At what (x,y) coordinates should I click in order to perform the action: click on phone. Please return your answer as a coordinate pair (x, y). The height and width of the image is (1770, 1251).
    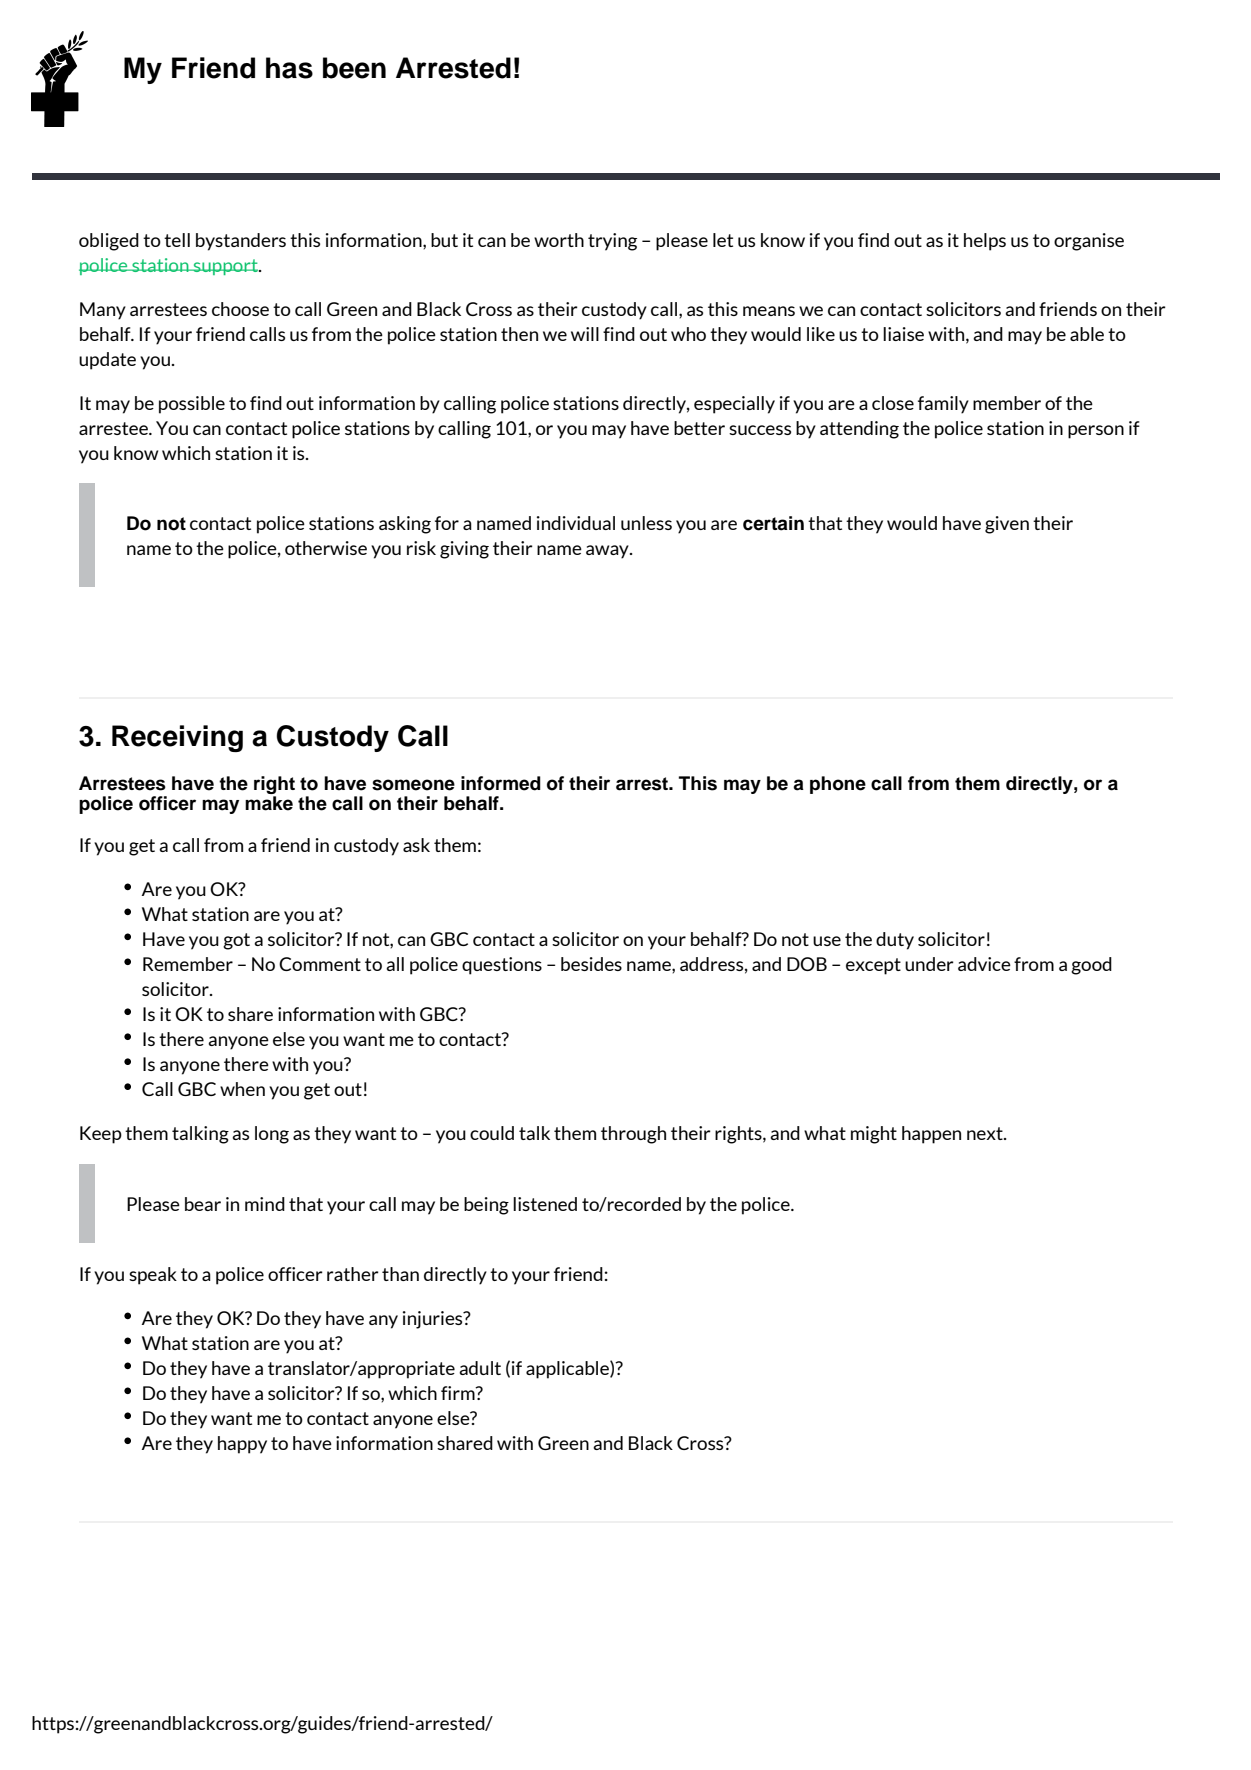
    Looking at the image, I should click on (838, 785).
